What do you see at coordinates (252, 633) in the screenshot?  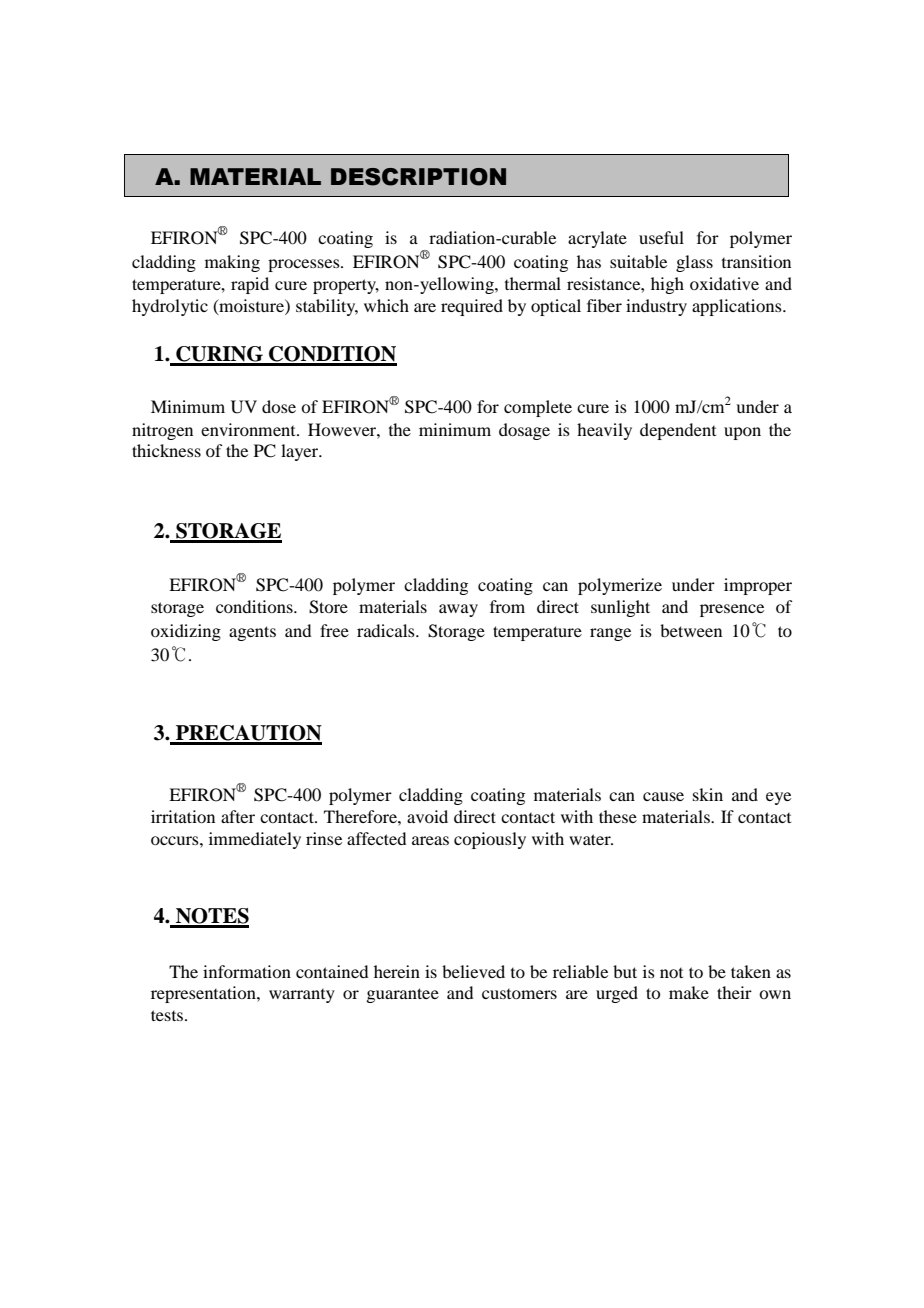 I see `agents` at bounding box center [252, 633].
